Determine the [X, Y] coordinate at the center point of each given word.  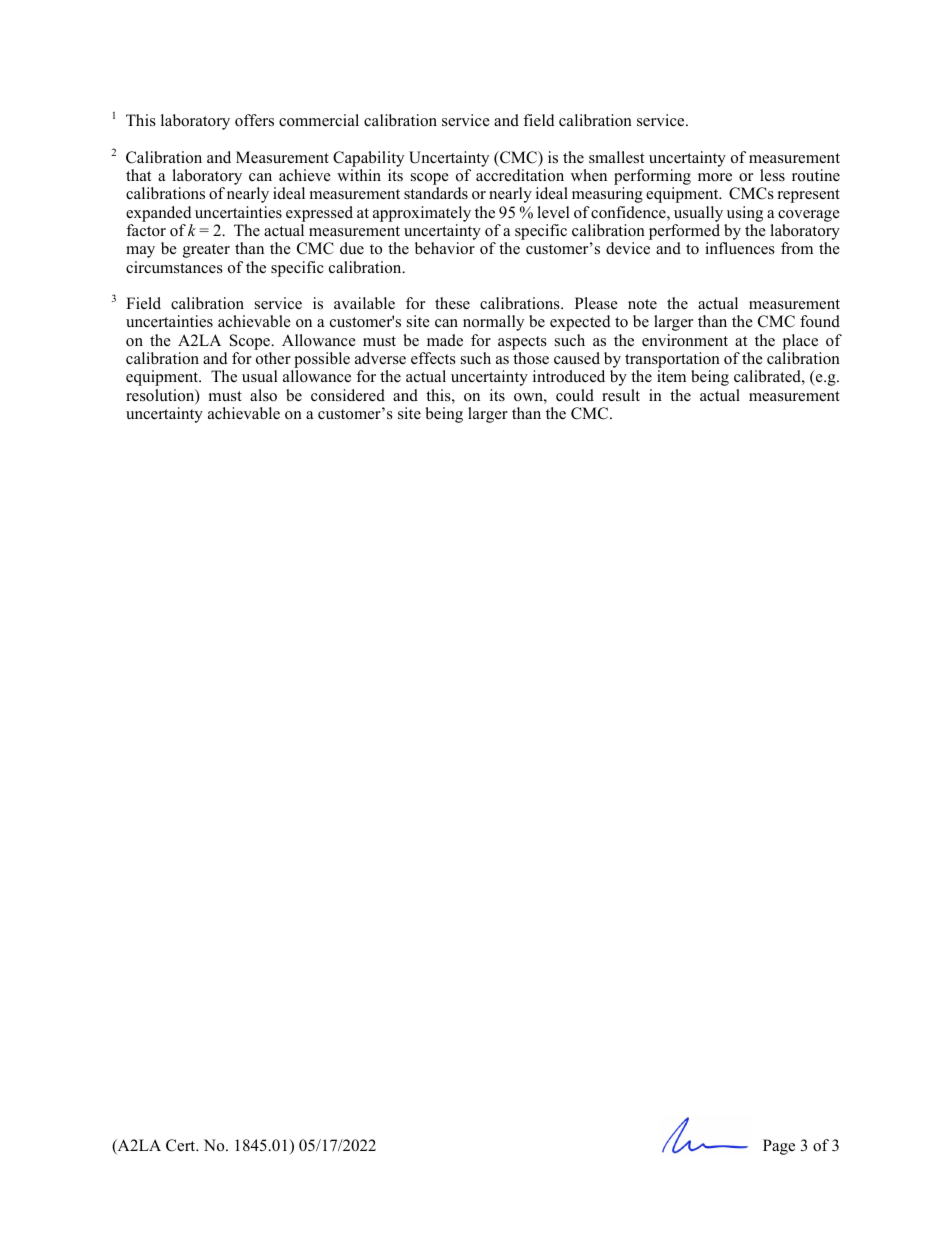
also [263, 395]
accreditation [520, 175]
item [671, 376]
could [575, 395]
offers [254, 120]
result [621, 395]
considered [348, 395]
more [715, 177]
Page [779, 1147]
